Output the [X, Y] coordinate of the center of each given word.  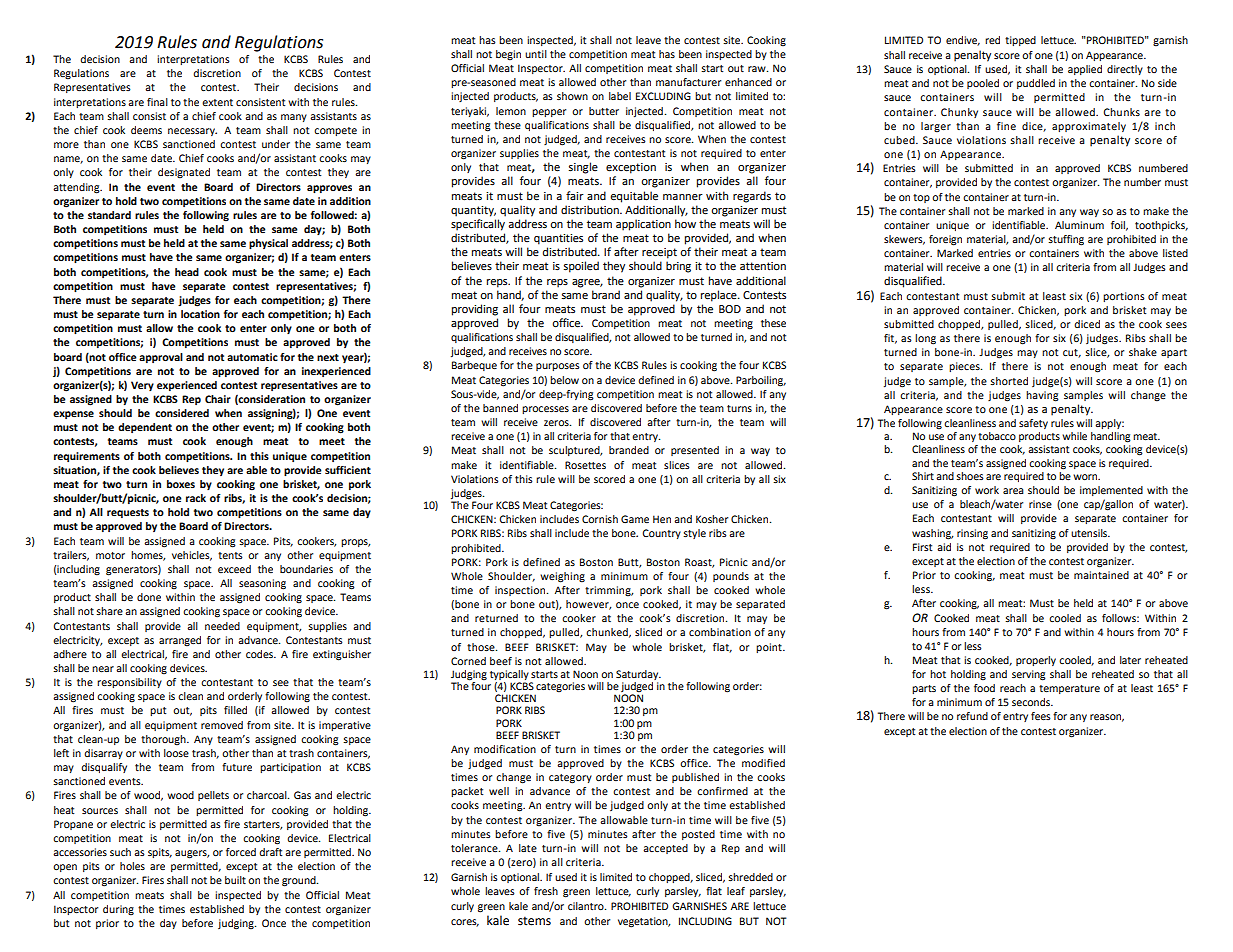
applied [1085, 70]
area [1013, 491]
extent [217, 102]
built [235, 880]
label [620, 96]
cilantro [587, 906]
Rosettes [585, 465]
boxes [181, 484]
